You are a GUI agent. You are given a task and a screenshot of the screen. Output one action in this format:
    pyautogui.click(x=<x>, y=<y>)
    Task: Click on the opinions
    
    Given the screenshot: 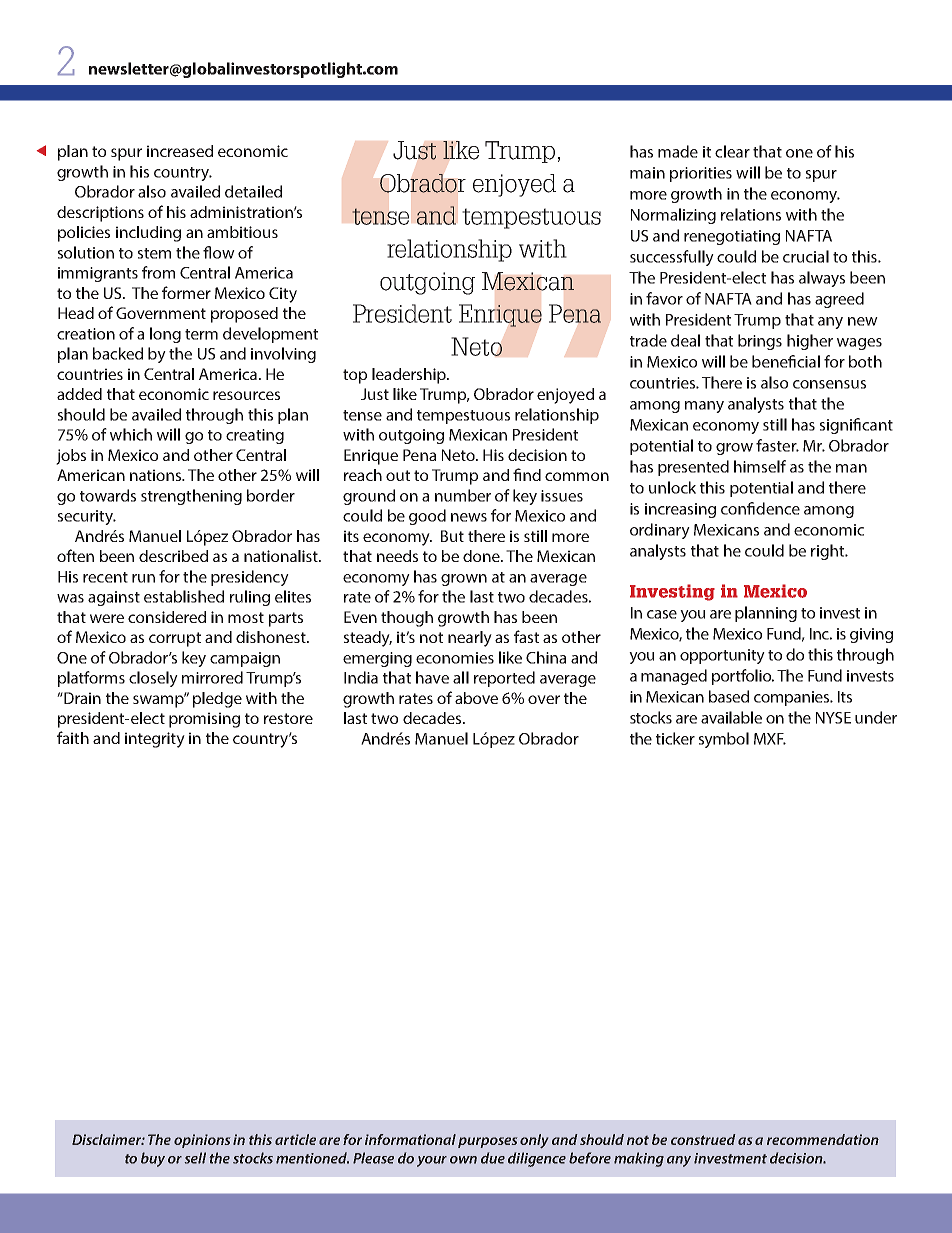 What is the action you would take?
    pyautogui.click(x=202, y=1141)
